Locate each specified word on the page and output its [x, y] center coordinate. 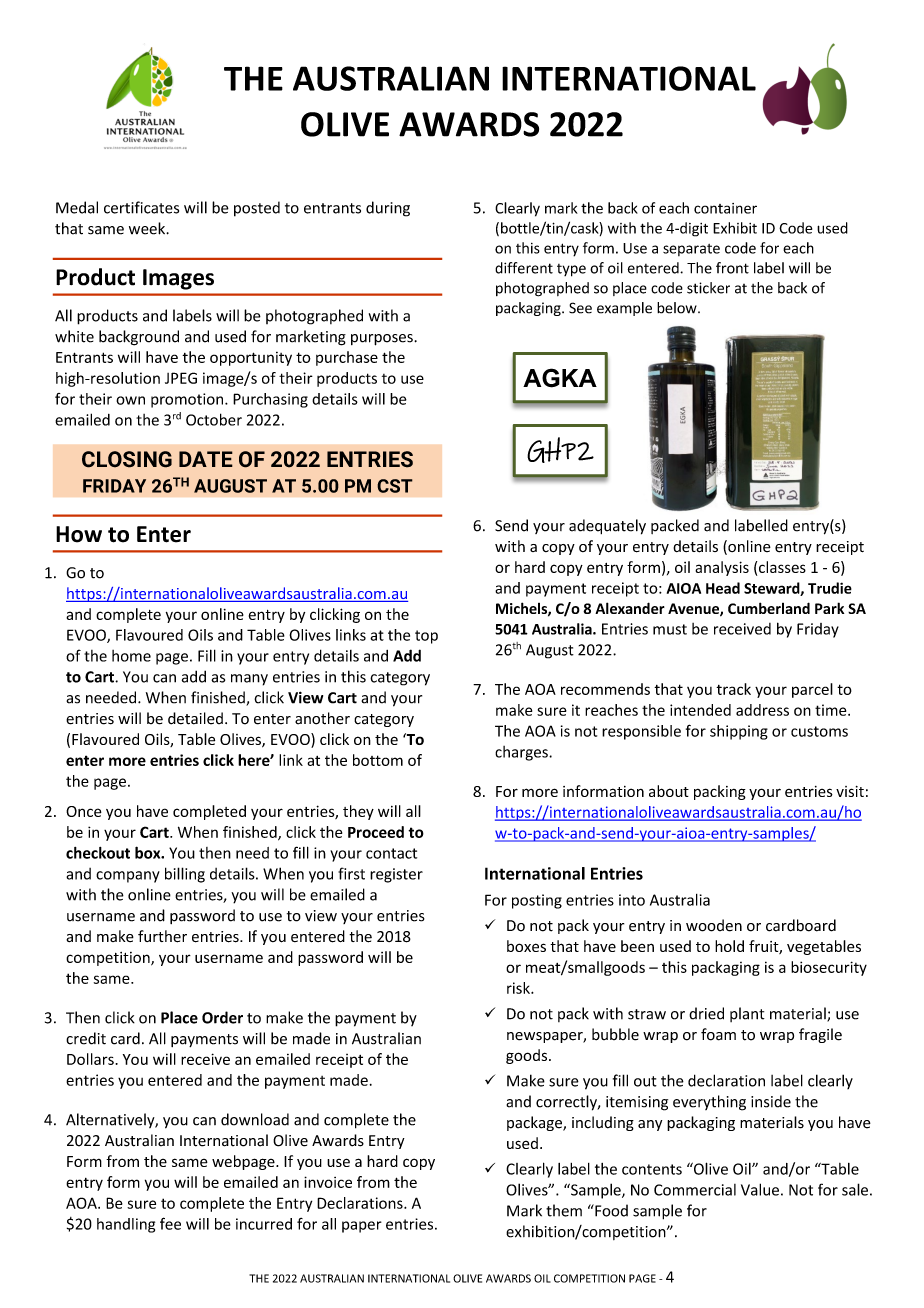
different [524, 268]
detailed [195, 718]
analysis [722, 568]
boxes [526, 946]
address [762, 710]
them [564, 1210]
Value [760, 1189]
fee [170, 1223]
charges [522, 753]
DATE [206, 459]
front [732, 268]
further [162, 936]
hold [729, 946]
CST [395, 486]
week [148, 228]
